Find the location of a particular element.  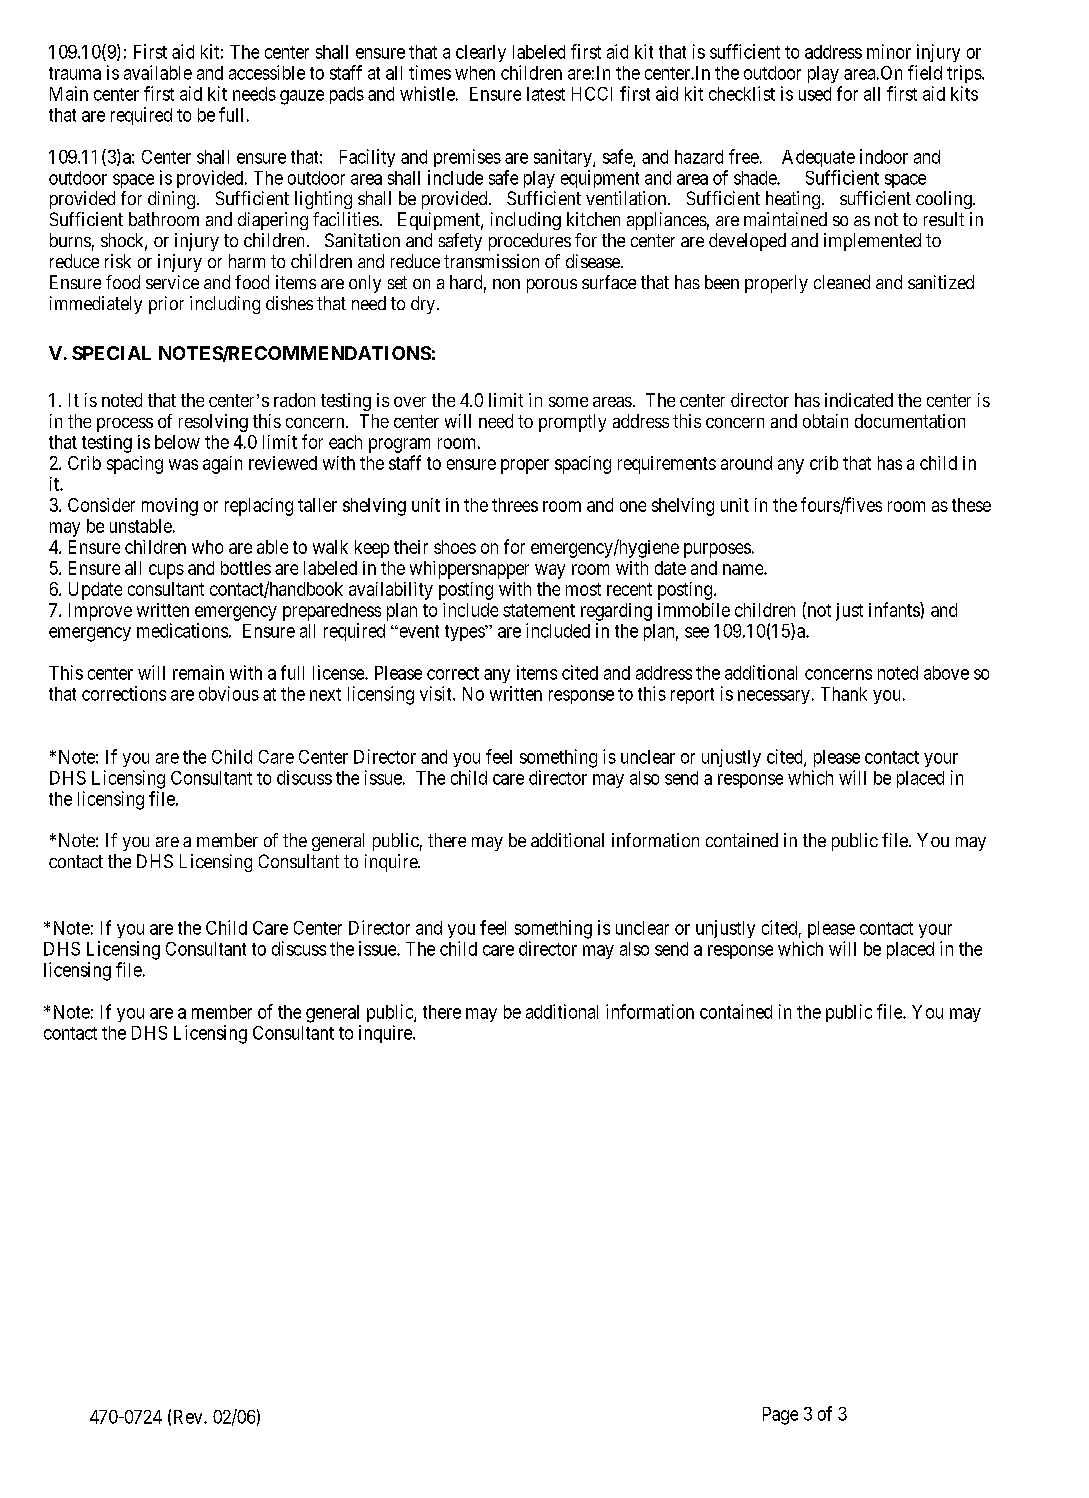

statement is located at coordinates (539, 610).
